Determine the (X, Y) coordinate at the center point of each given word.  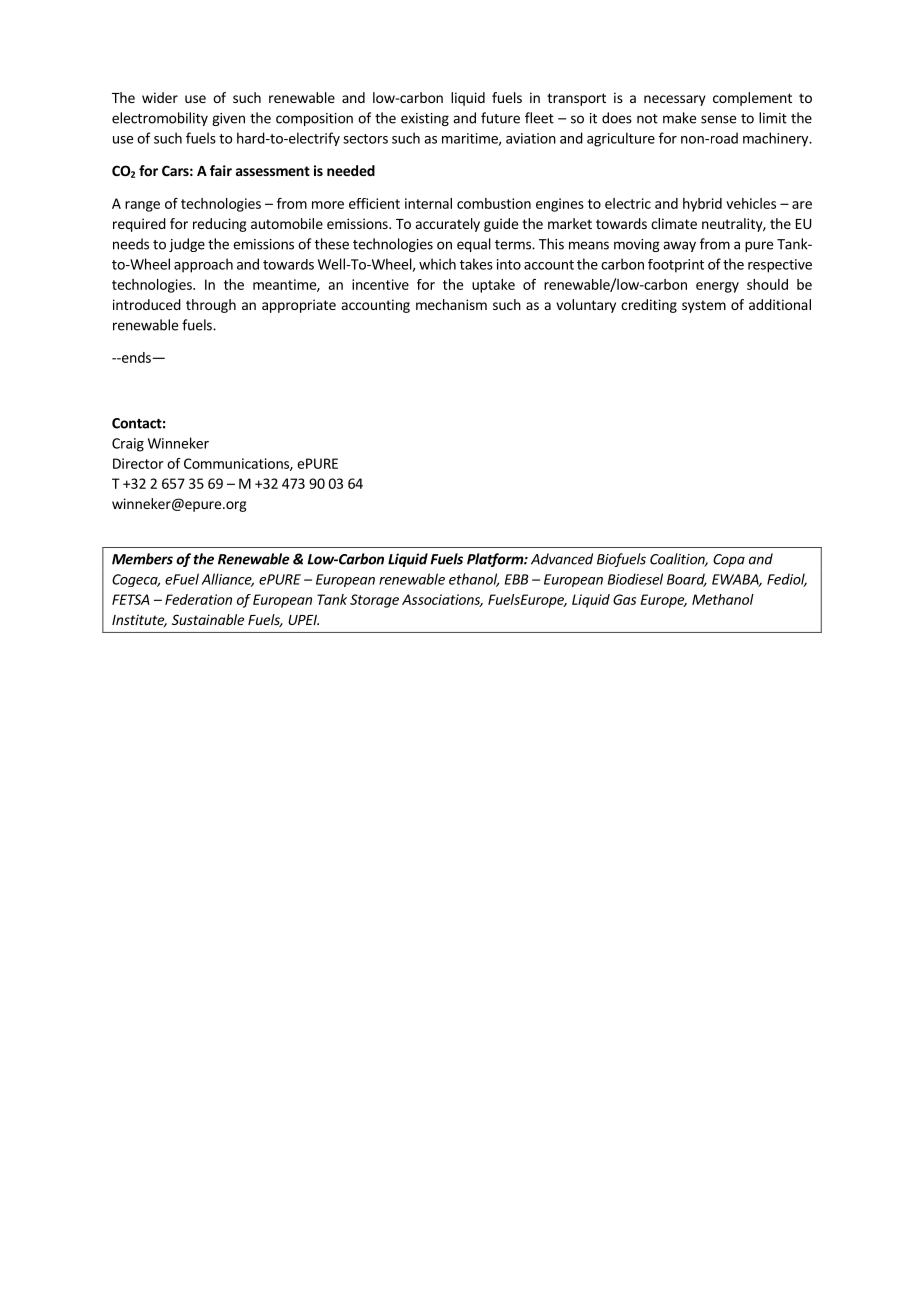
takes (476, 264)
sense (718, 119)
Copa (729, 560)
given (228, 119)
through (211, 306)
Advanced (562, 559)
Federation (198, 599)
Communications (237, 464)
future (500, 118)
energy (717, 287)
